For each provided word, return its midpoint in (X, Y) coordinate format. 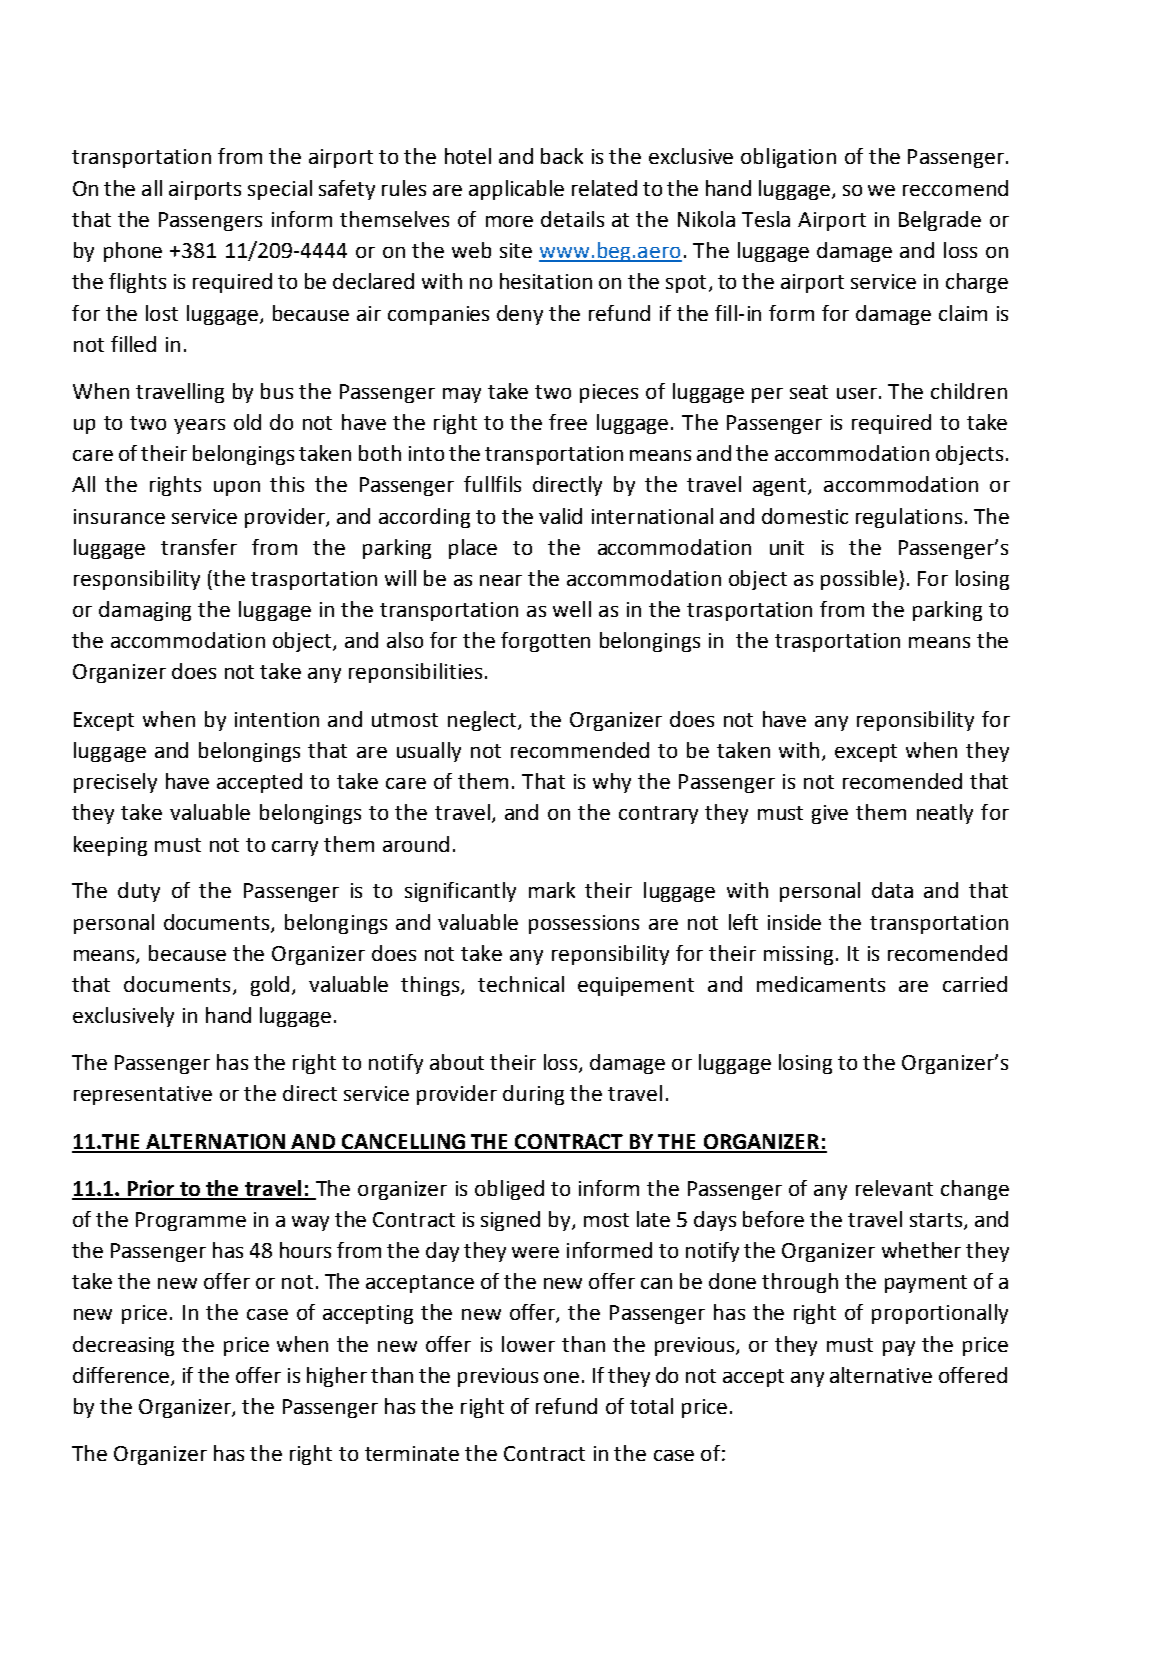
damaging (145, 611)
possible (859, 580)
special (280, 190)
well (572, 609)
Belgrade (940, 221)
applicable (516, 190)
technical (521, 984)
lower (528, 1344)
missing (798, 955)
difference (122, 1376)
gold (270, 986)
